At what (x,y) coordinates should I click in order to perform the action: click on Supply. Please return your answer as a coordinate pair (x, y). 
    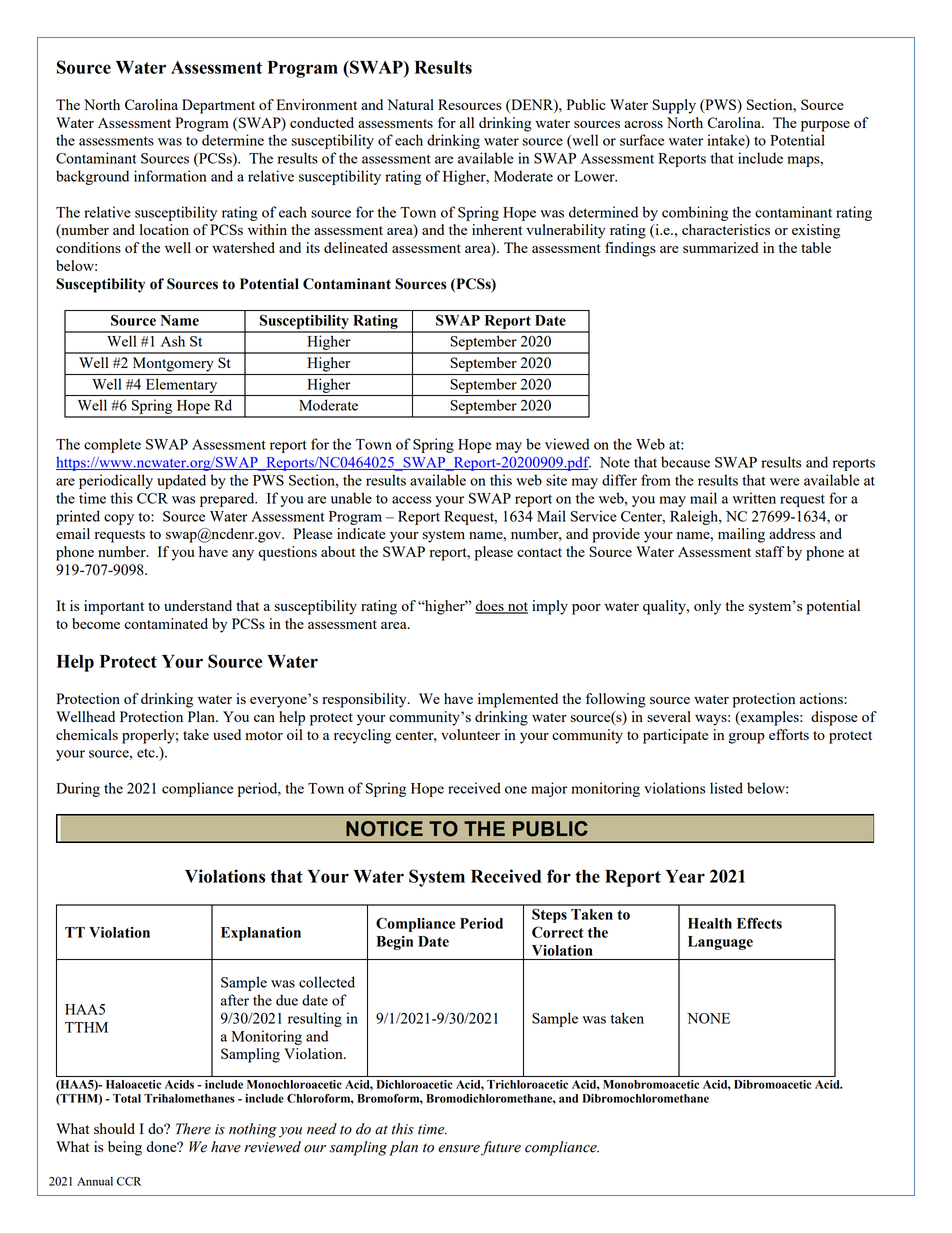
    Looking at the image, I should click on (674, 106).
